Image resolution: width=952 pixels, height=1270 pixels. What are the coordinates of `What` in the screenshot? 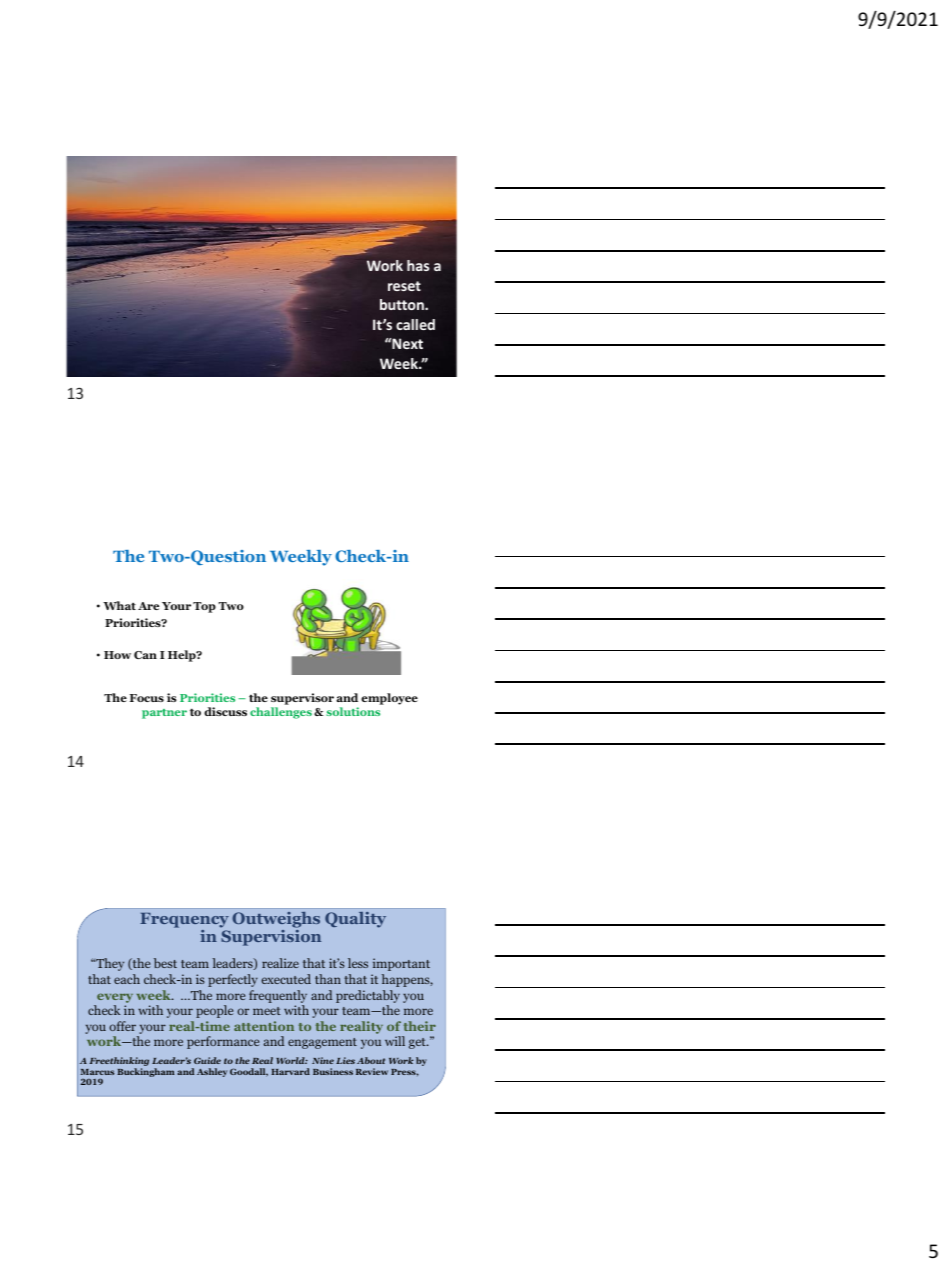 It's located at (119, 605).
